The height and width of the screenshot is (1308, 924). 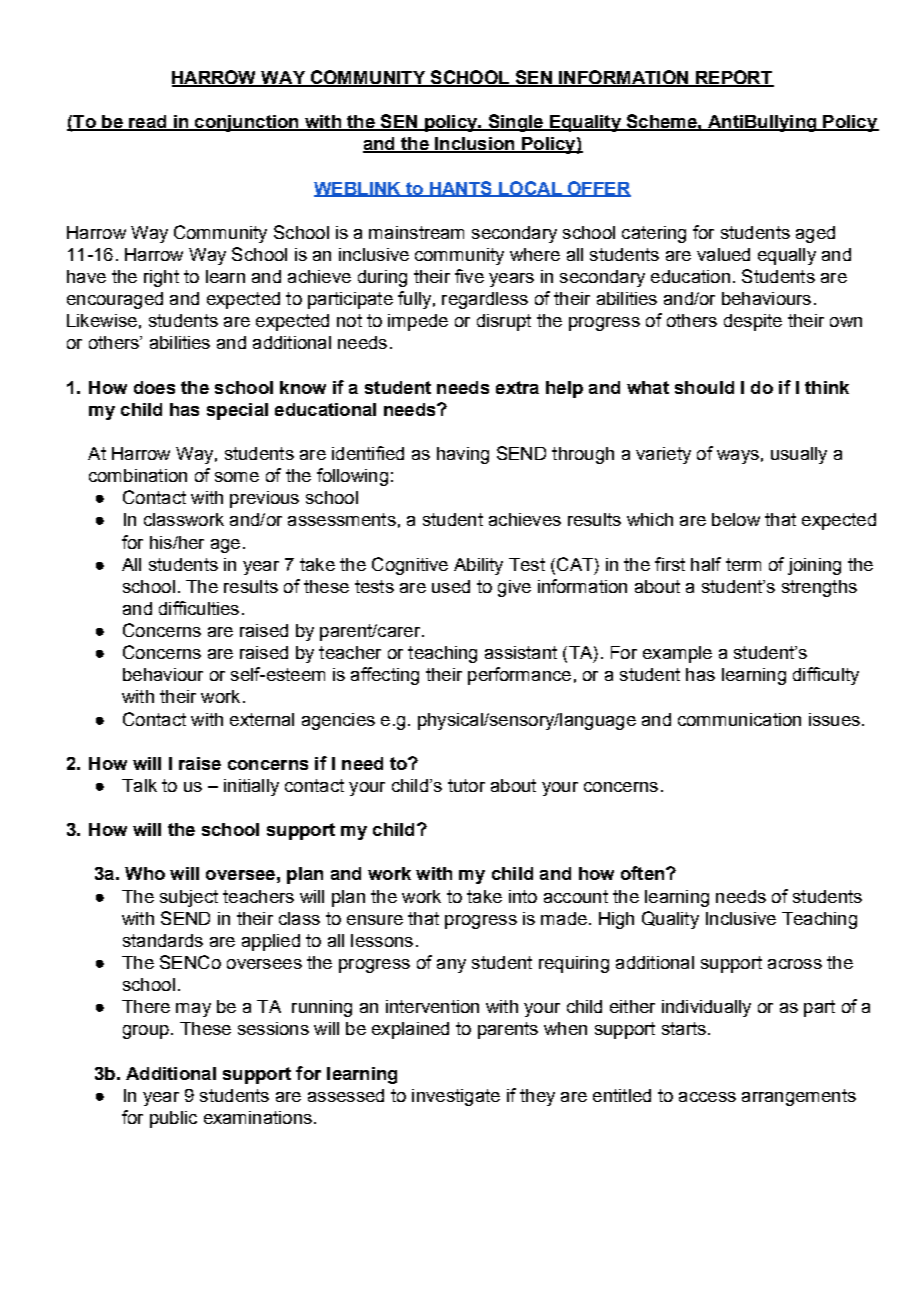 What do you see at coordinates (173, 1119) in the screenshot?
I see `public` at bounding box center [173, 1119].
